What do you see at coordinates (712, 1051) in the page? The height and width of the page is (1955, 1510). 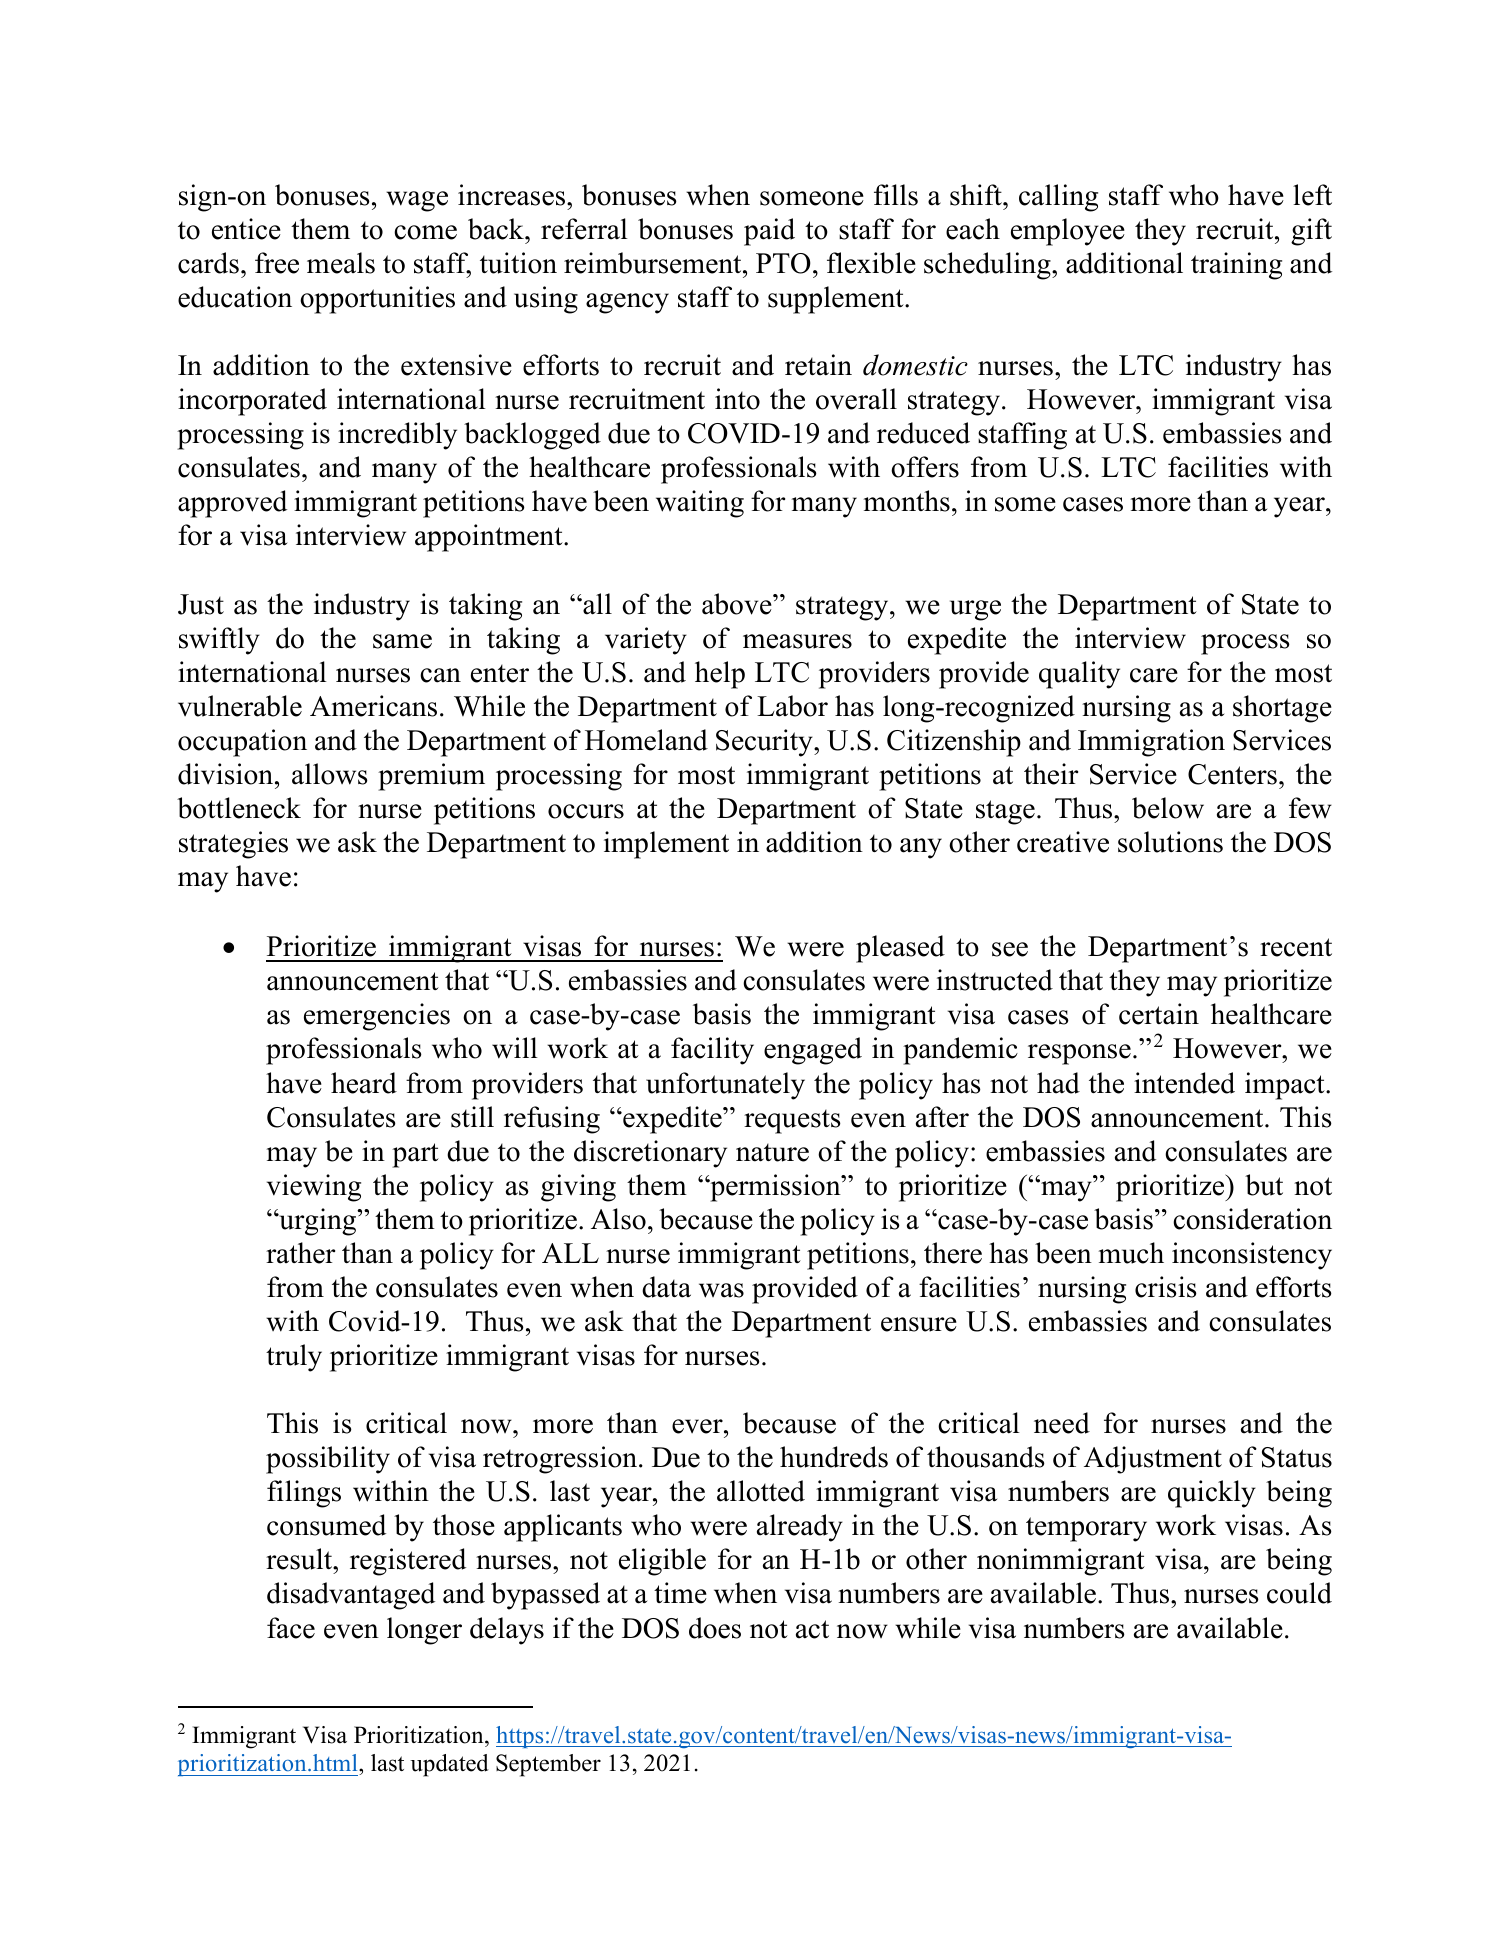 I see `facility` at bounding box center [712, 1051].
